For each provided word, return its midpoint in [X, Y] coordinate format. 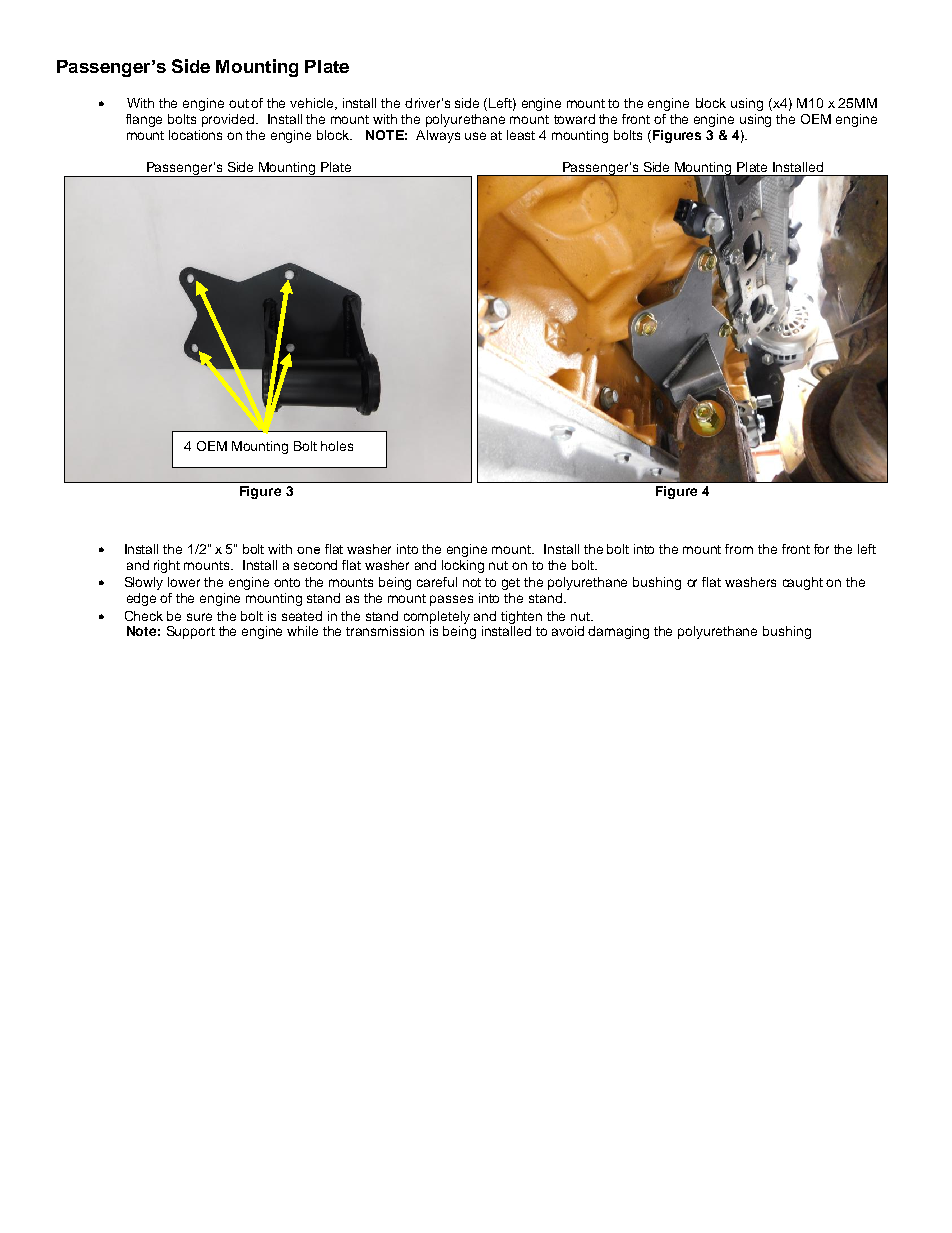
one [308, 550]
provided [229, 120]
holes [337, 446]
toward [574, 119]
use [475, 136]
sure [199, 617]
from [739, 549]
